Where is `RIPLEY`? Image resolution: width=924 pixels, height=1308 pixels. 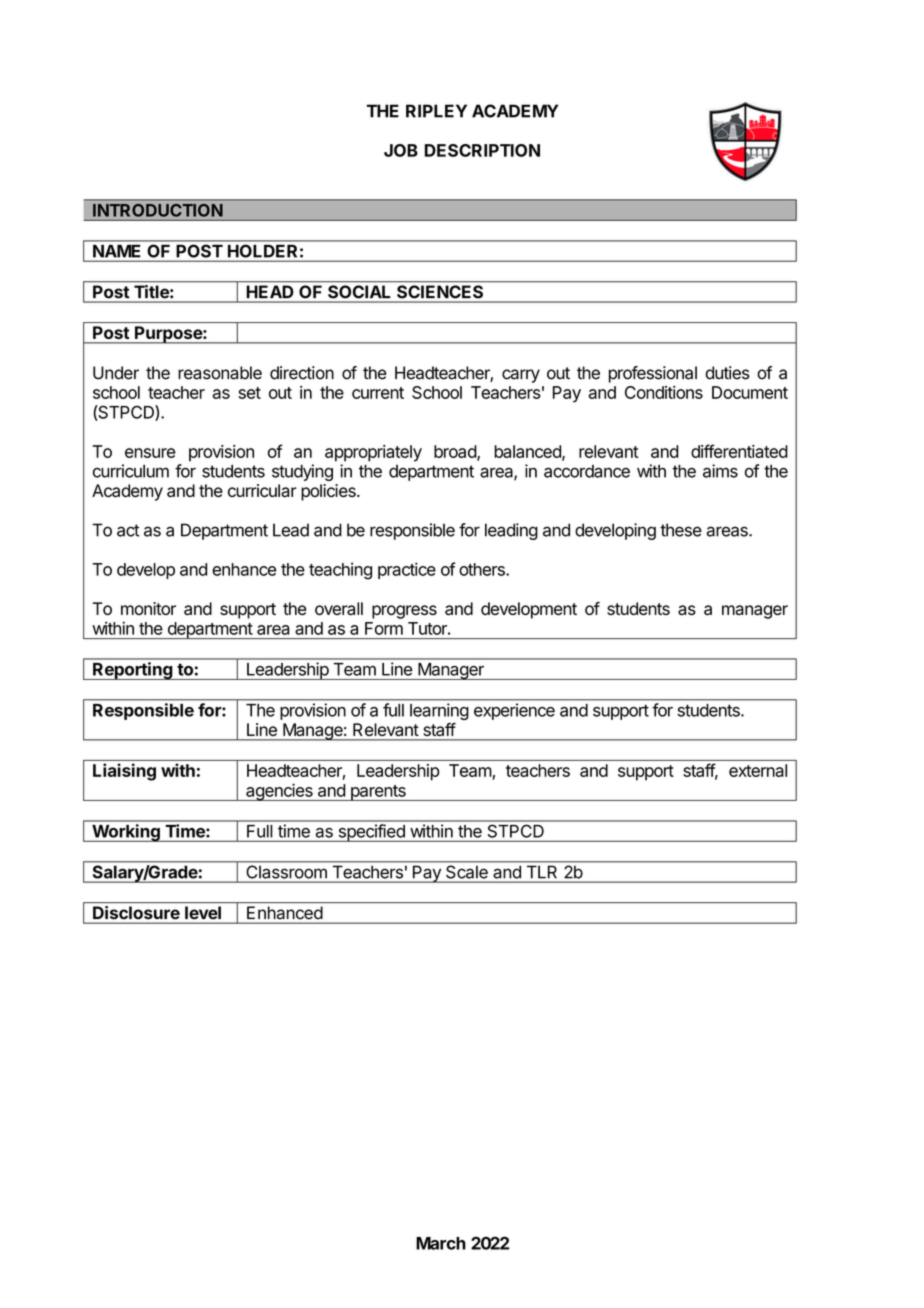
RIPLEY is located at coordinates (436, 111).
